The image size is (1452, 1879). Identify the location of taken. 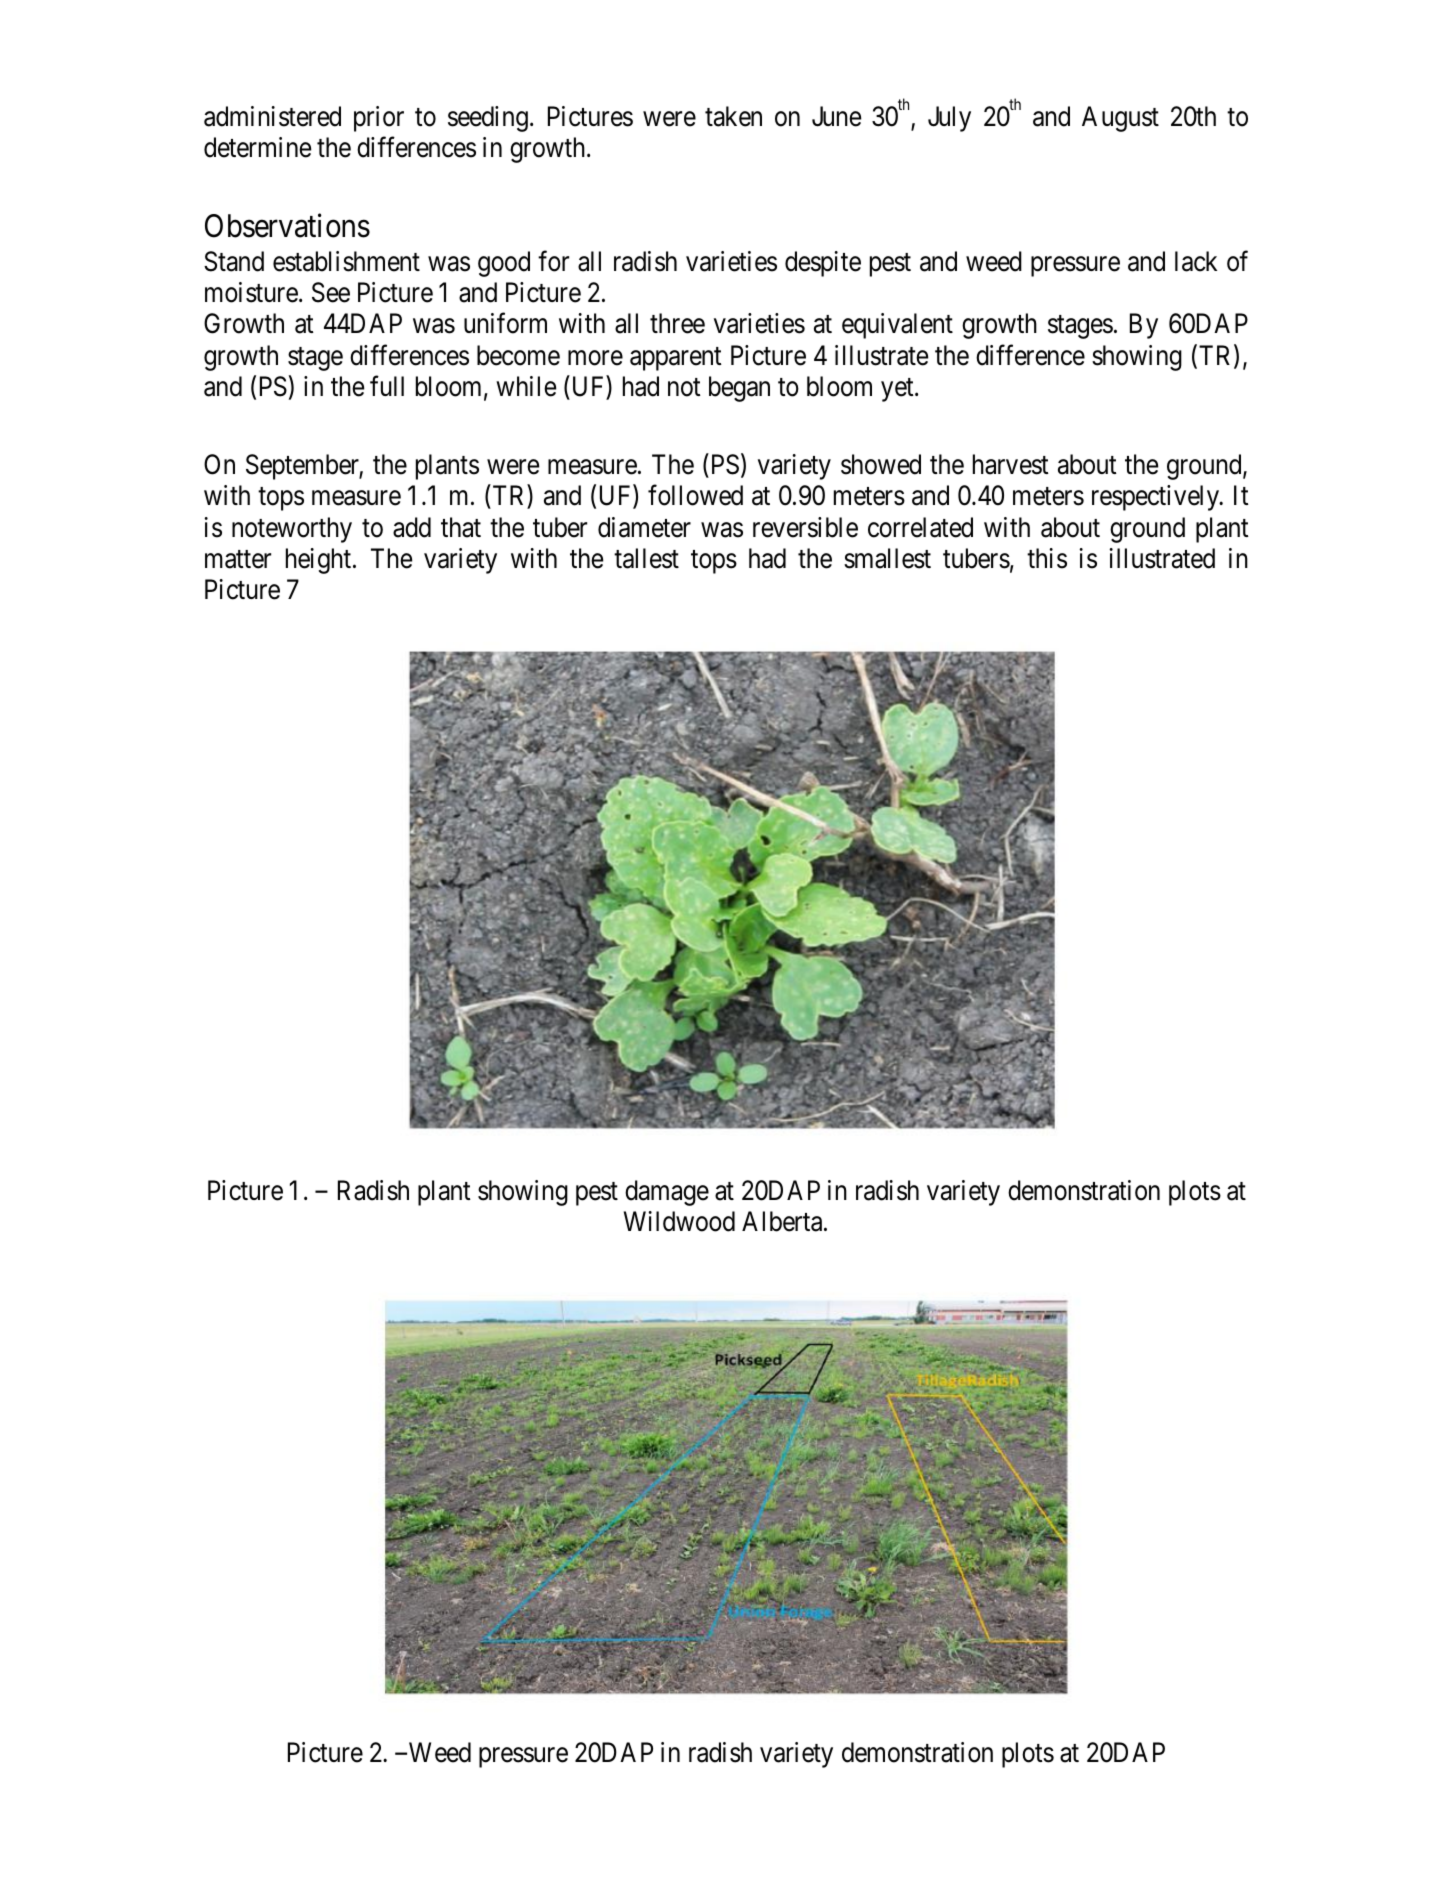
(733, 116).
